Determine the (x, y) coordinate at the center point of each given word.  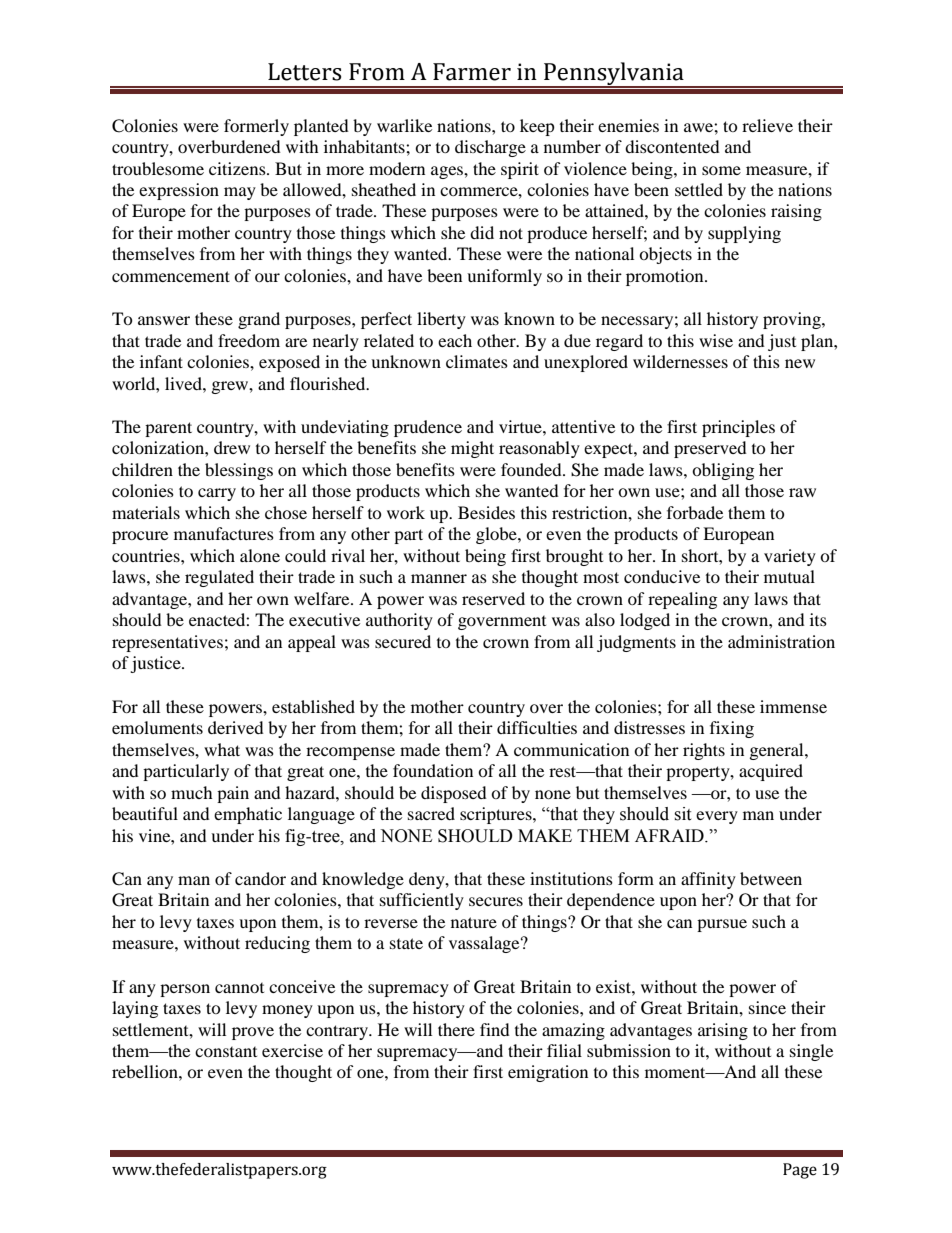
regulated (219, 578)
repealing (682, 600)
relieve (767, 125)
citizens (238, 168)
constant (226, 1052)
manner (439, 578)
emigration (548, 1073)
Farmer (472, 72)
